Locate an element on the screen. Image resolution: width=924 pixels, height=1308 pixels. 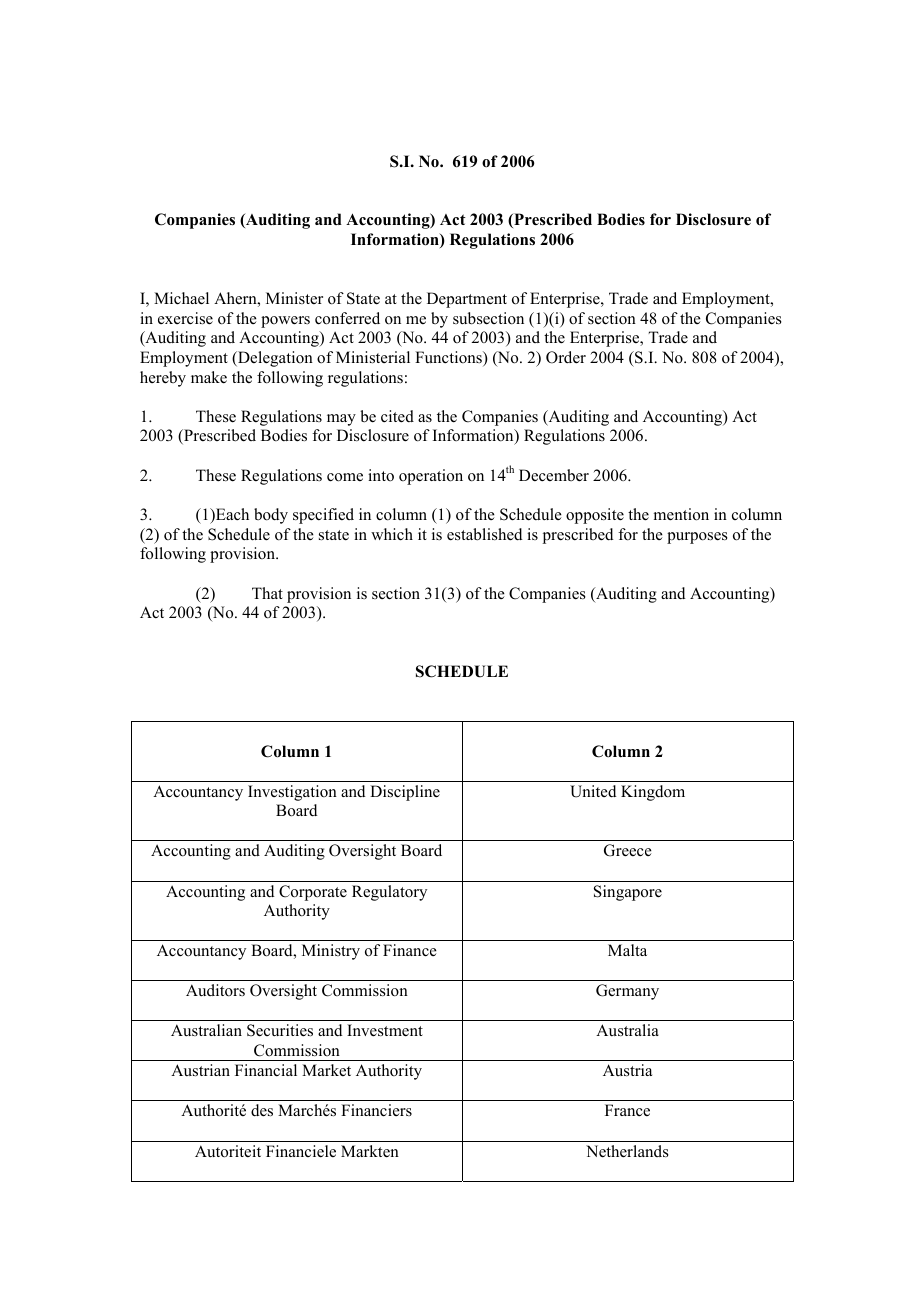
exercise is located at coordinates (185, 318).
